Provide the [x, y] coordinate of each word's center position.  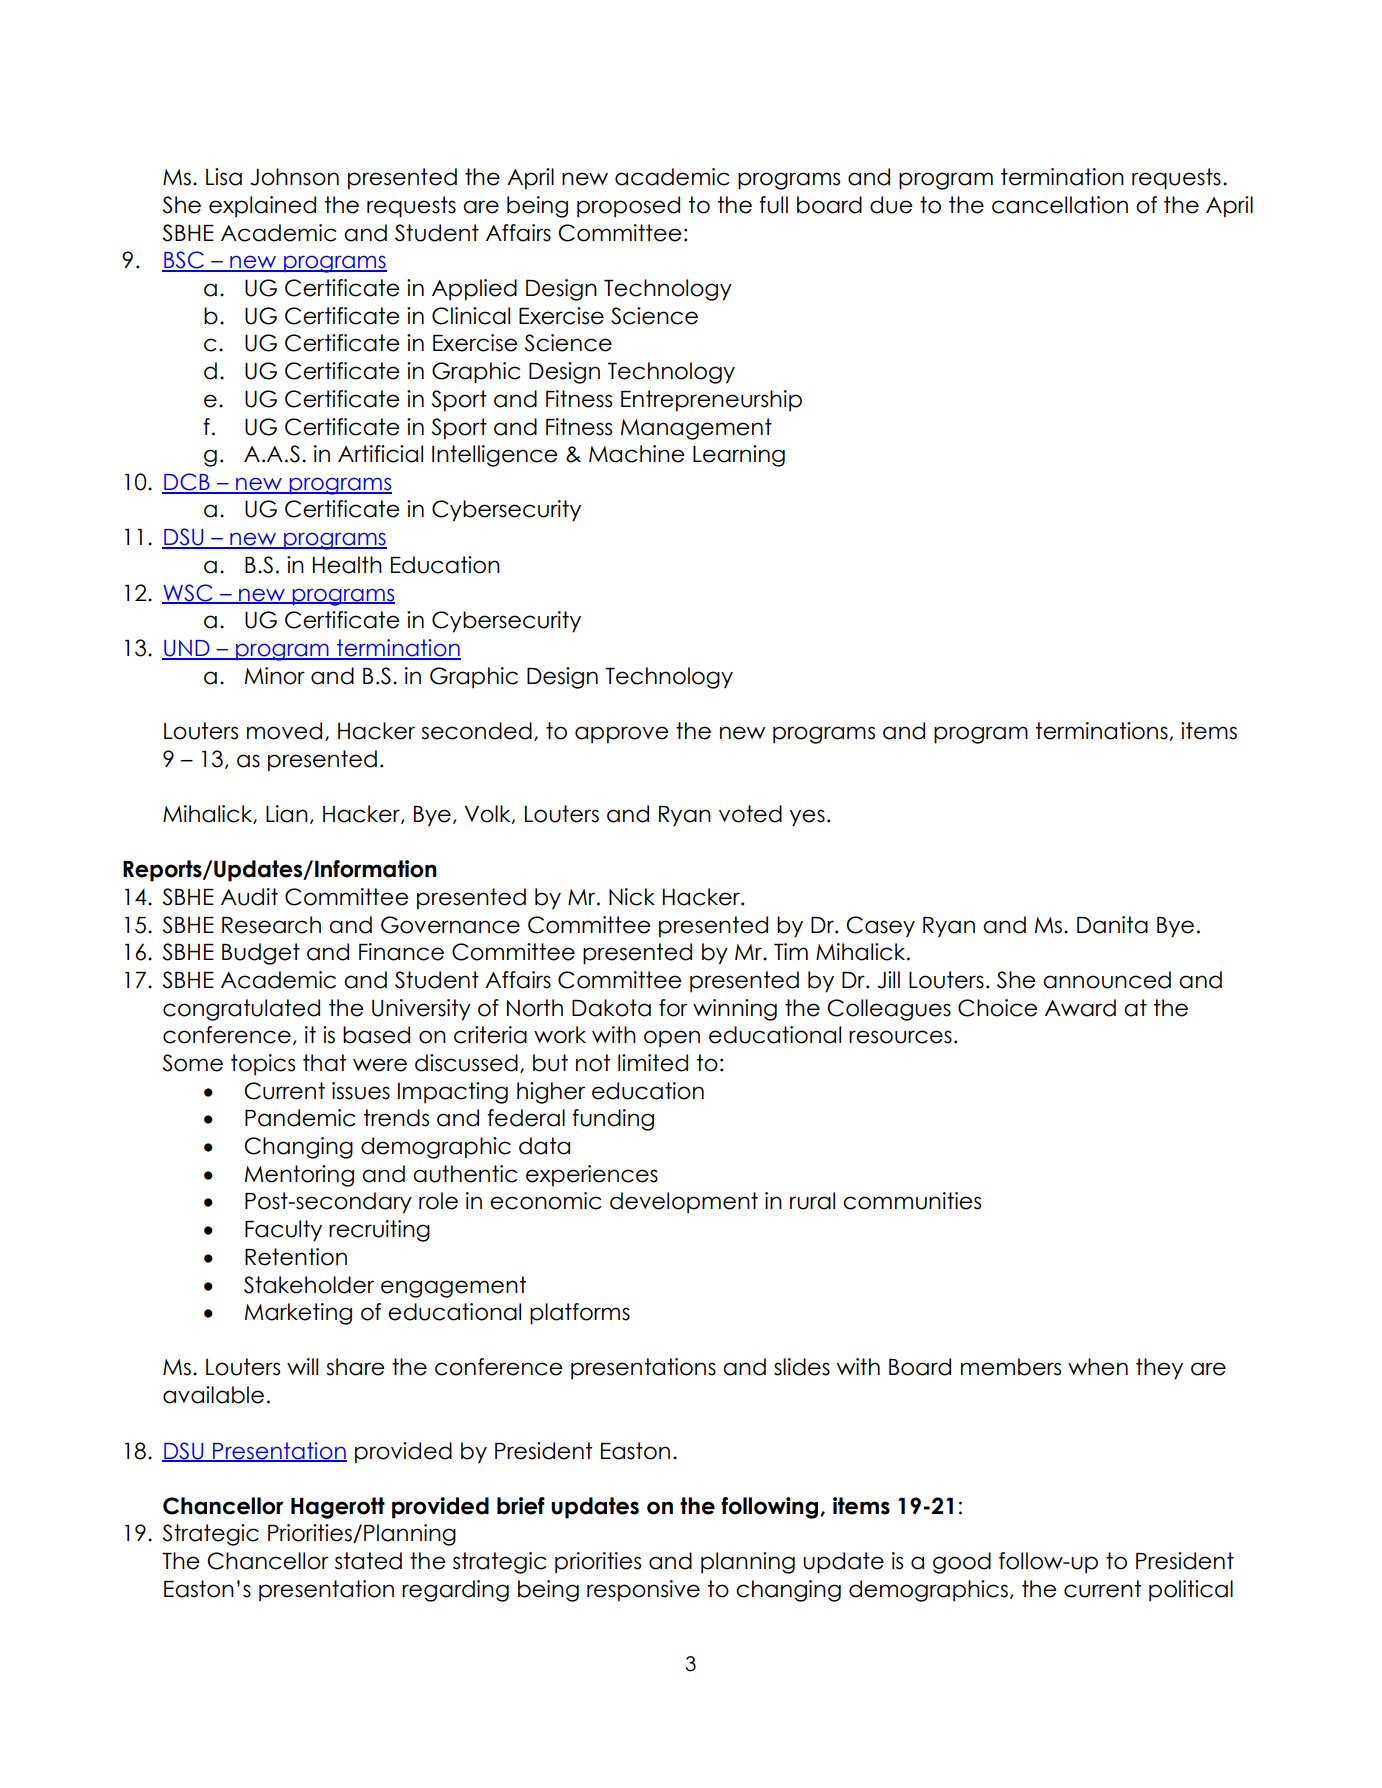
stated [368, 1561]
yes [807, 818]
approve [622, 735]
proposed [628, 207]
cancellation [1060, 205]
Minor [275, 676]
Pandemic [300, 1118]
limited [653, 1063]
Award [1080, 1008]
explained [262, 207]
